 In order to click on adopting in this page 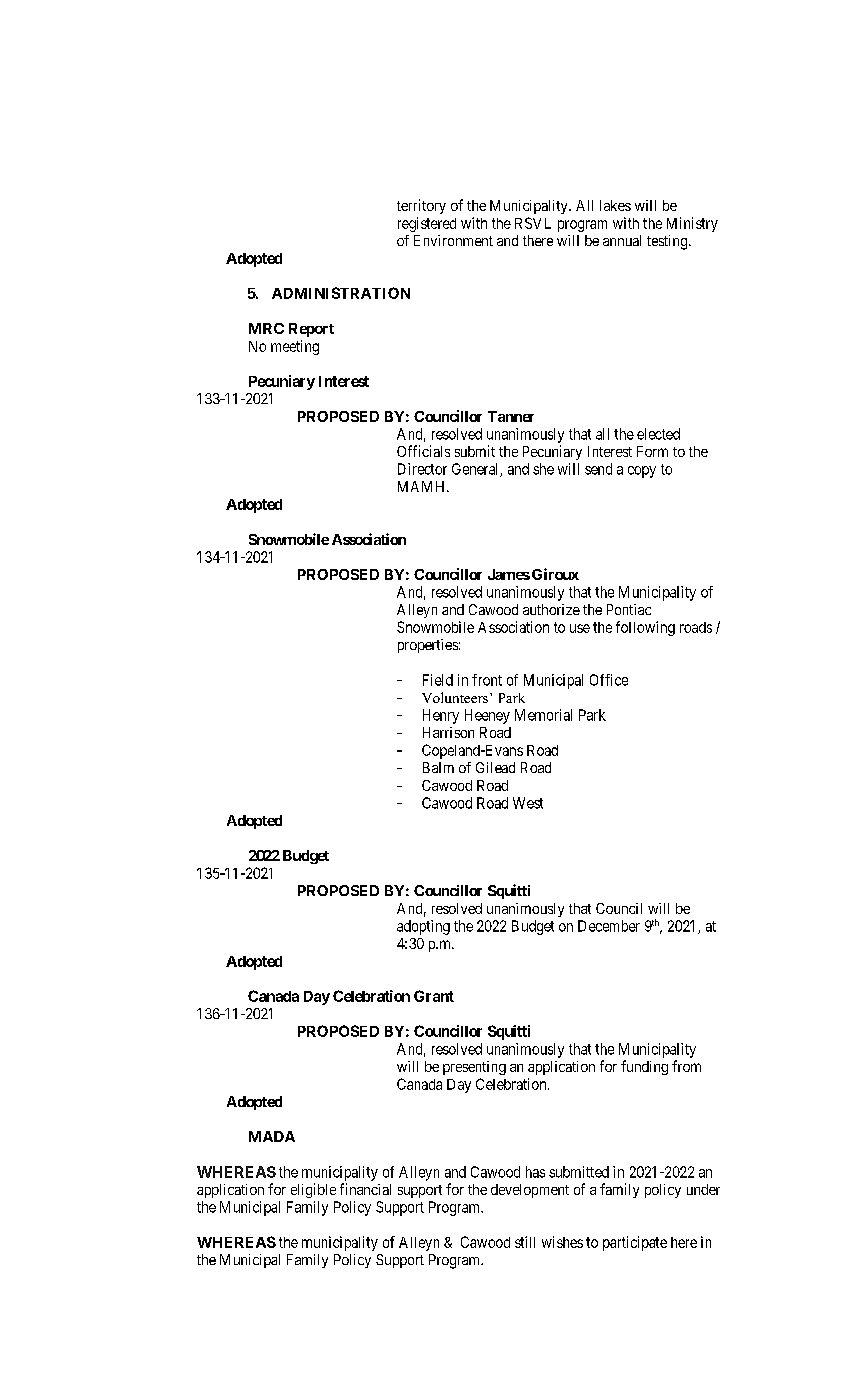, I will do `click(423, 927)`.
